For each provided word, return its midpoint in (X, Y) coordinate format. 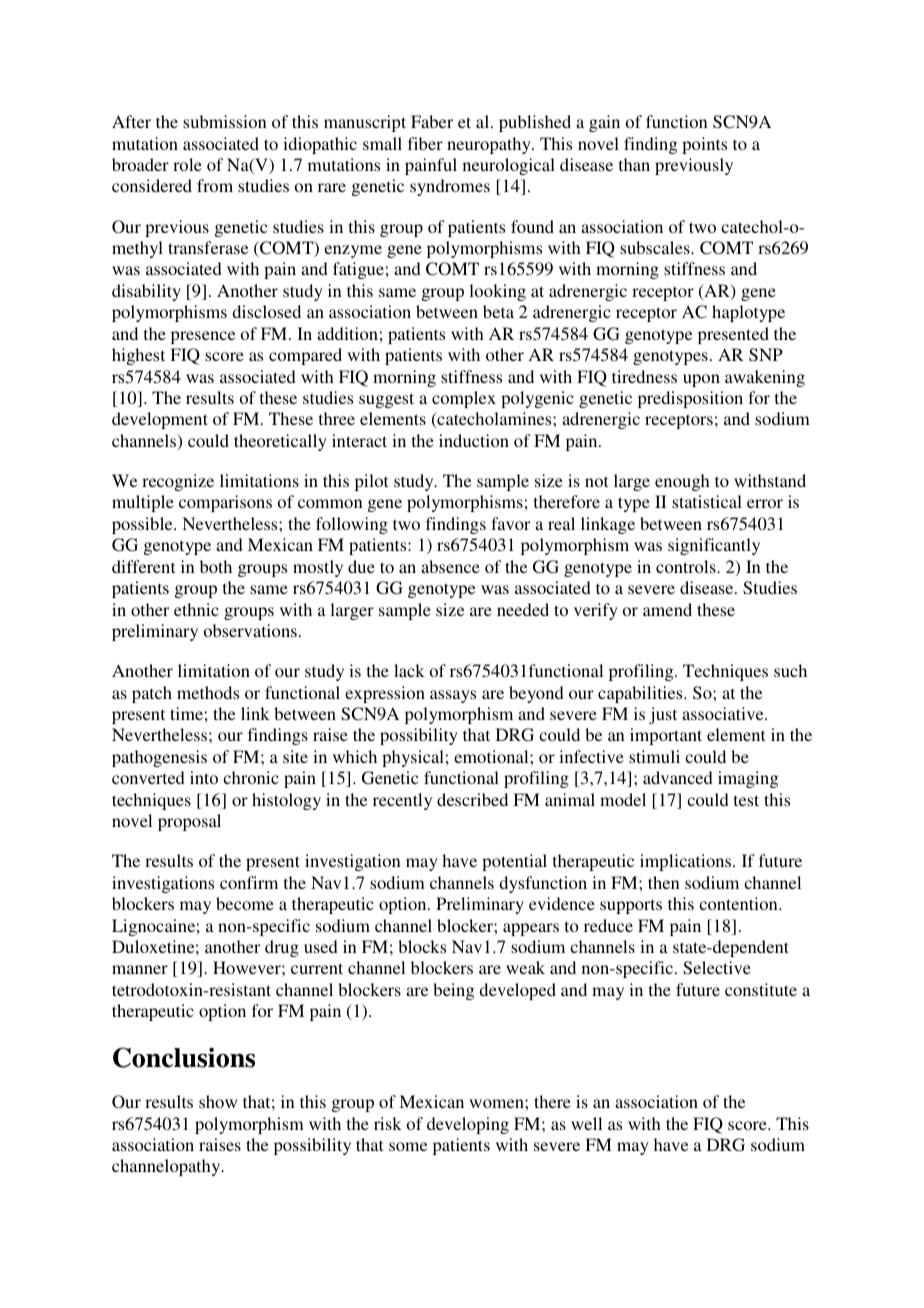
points (704, 145)
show (218, 1101)
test (746, 800)
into (204, 777)
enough (682, 482)
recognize (178, 482)
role (187, 164)
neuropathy (490, 145)
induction (474, 440)
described (472, 799)
